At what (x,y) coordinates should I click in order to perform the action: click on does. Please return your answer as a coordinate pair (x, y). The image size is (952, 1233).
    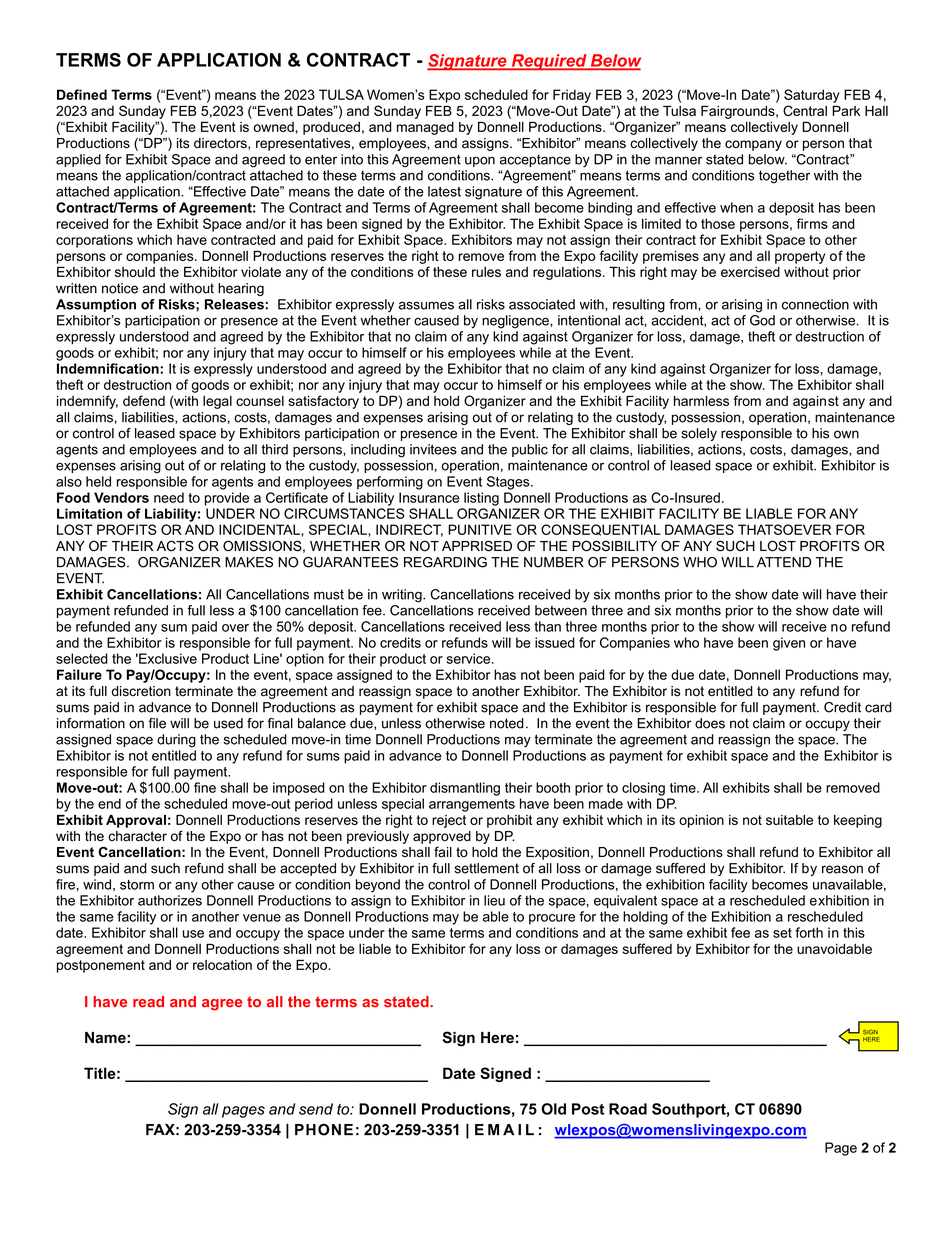
    Looking at the image, I should click on (710, 723).
